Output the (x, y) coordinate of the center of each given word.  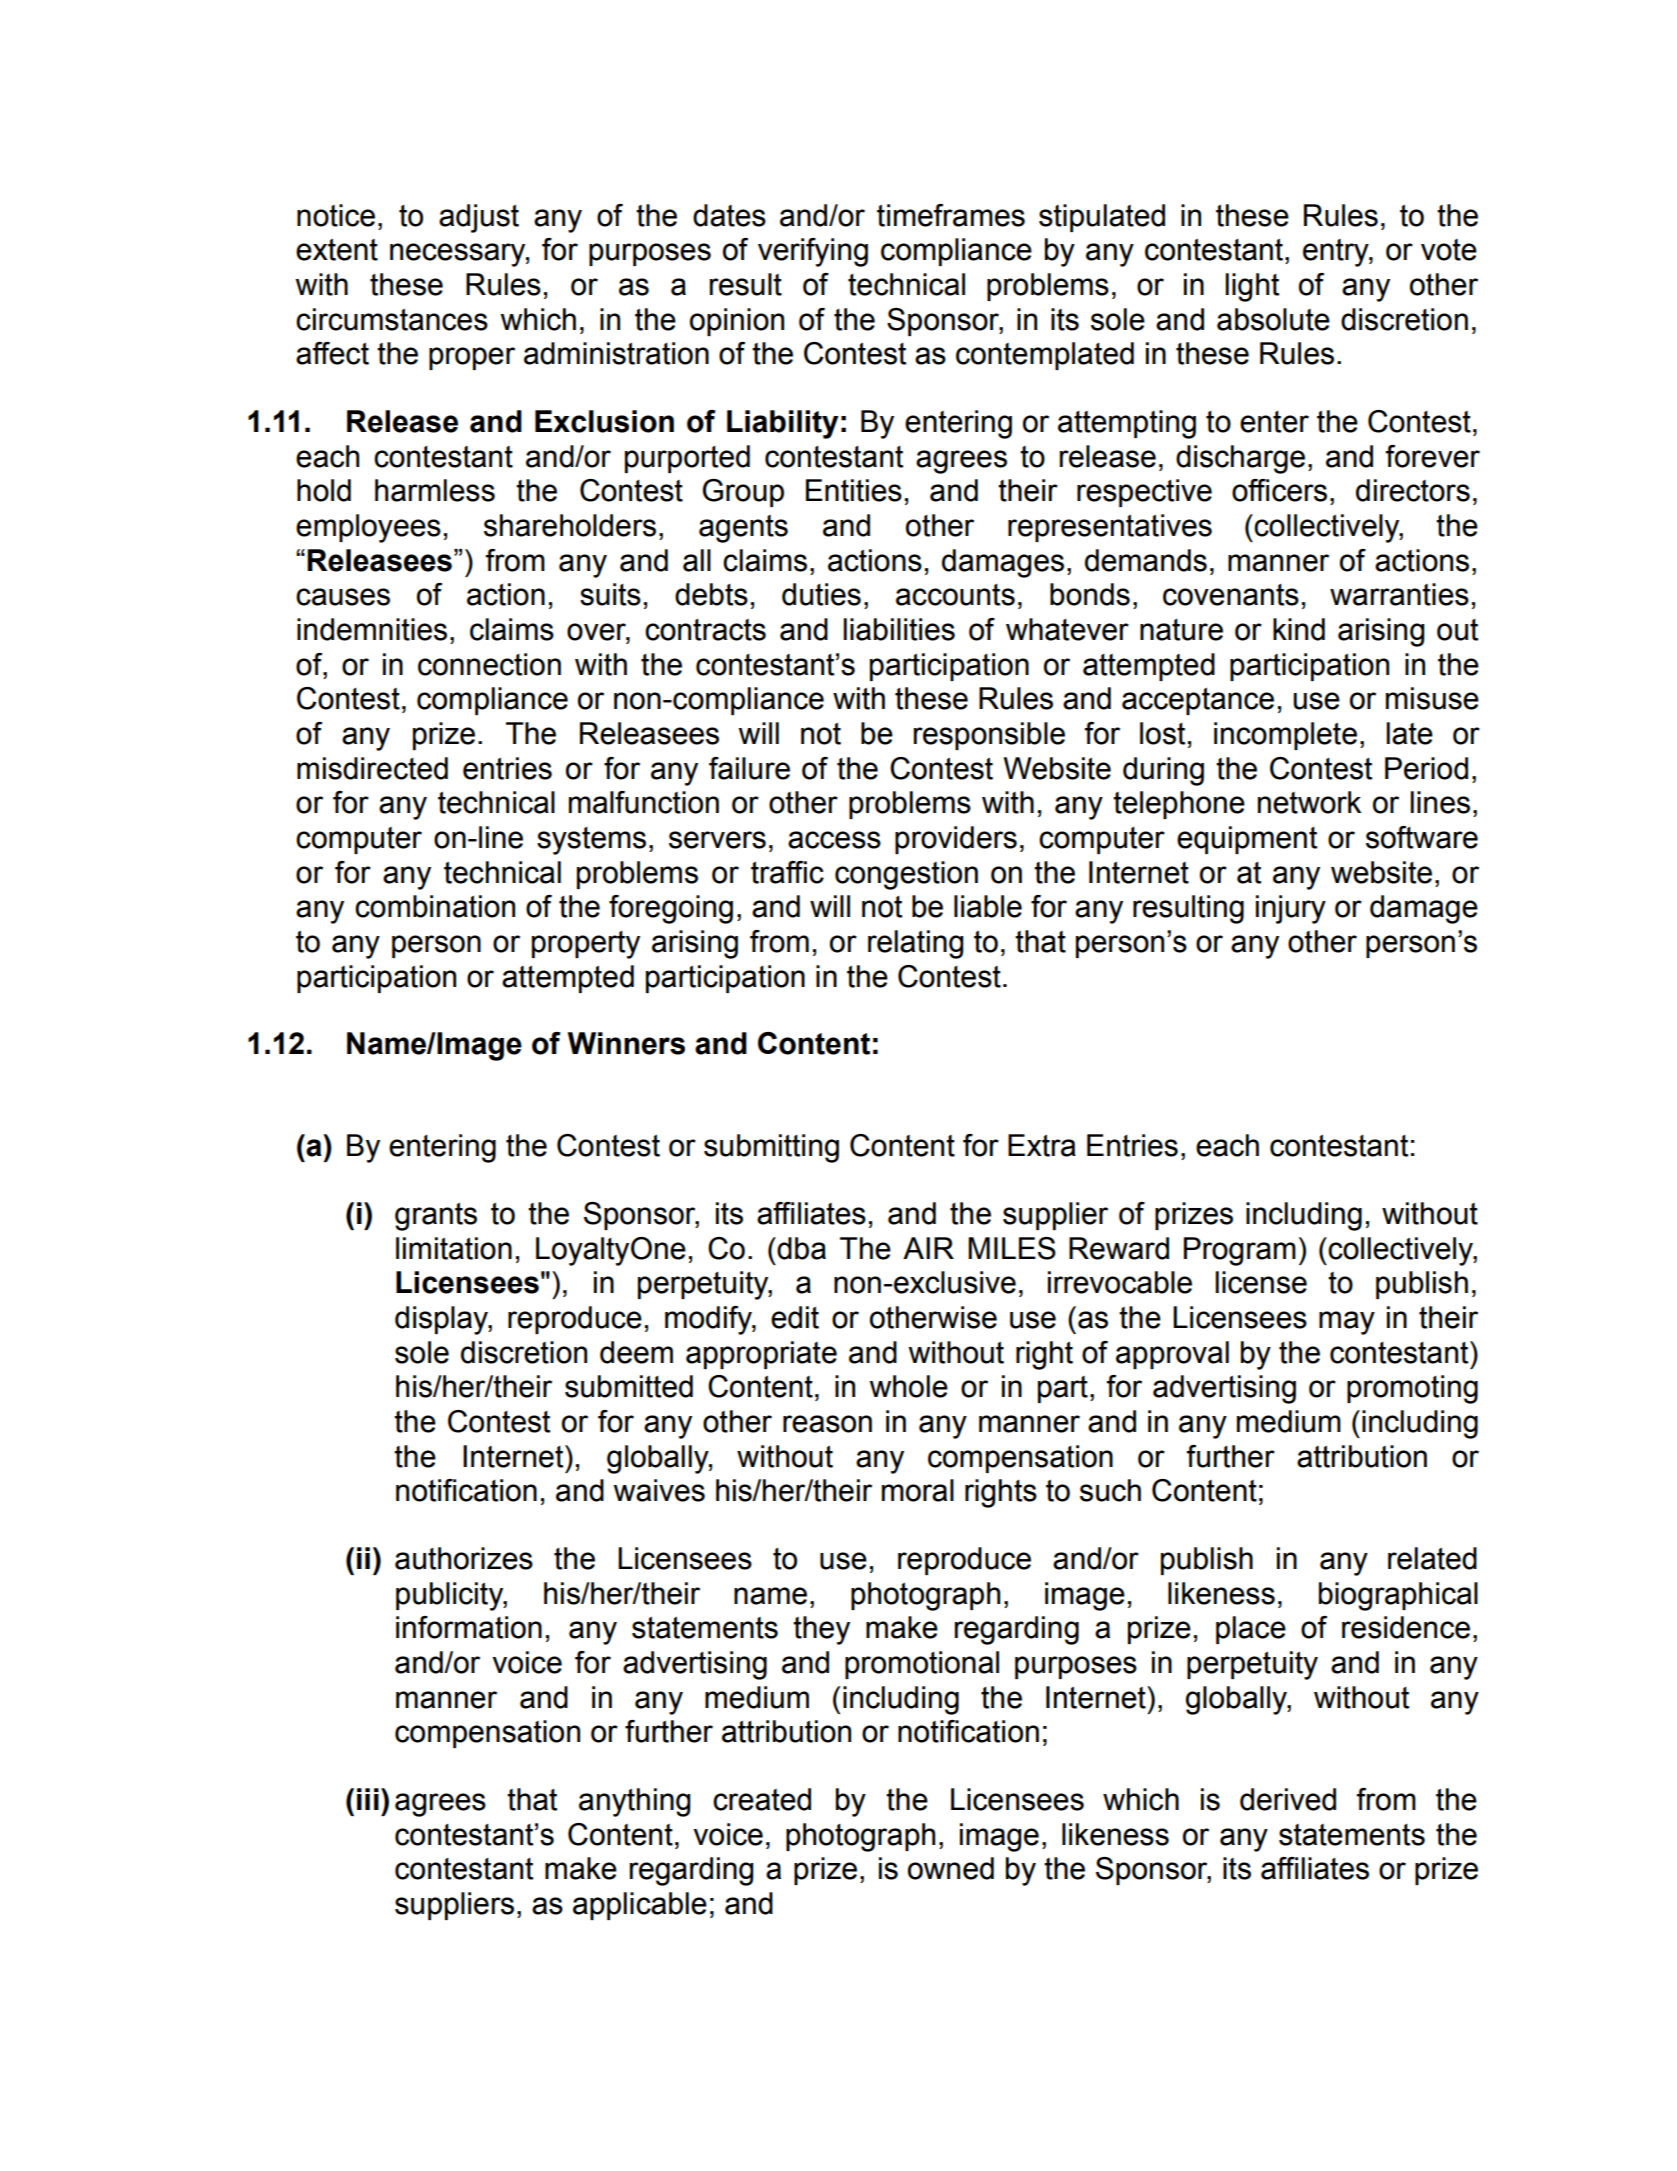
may (1347, 1323)
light (1252, 287)
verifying (813, 252)
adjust (479, 218)
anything (635, 1802)
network (1309, 802)
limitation (454, 1248)
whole (908, 1386)
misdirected (372, 768)
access (834, 840)
